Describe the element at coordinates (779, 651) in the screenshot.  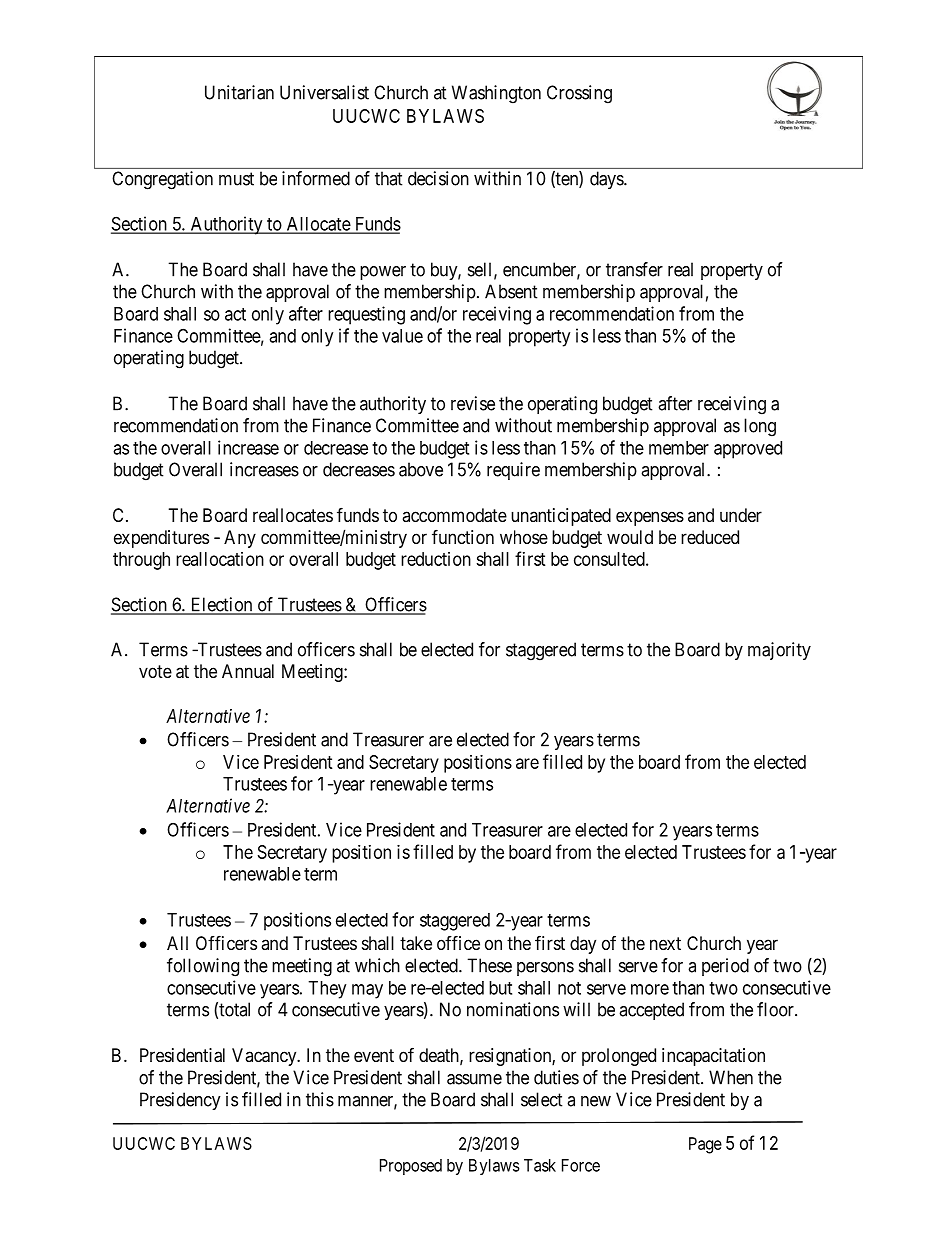
I see `majority` at that location.
